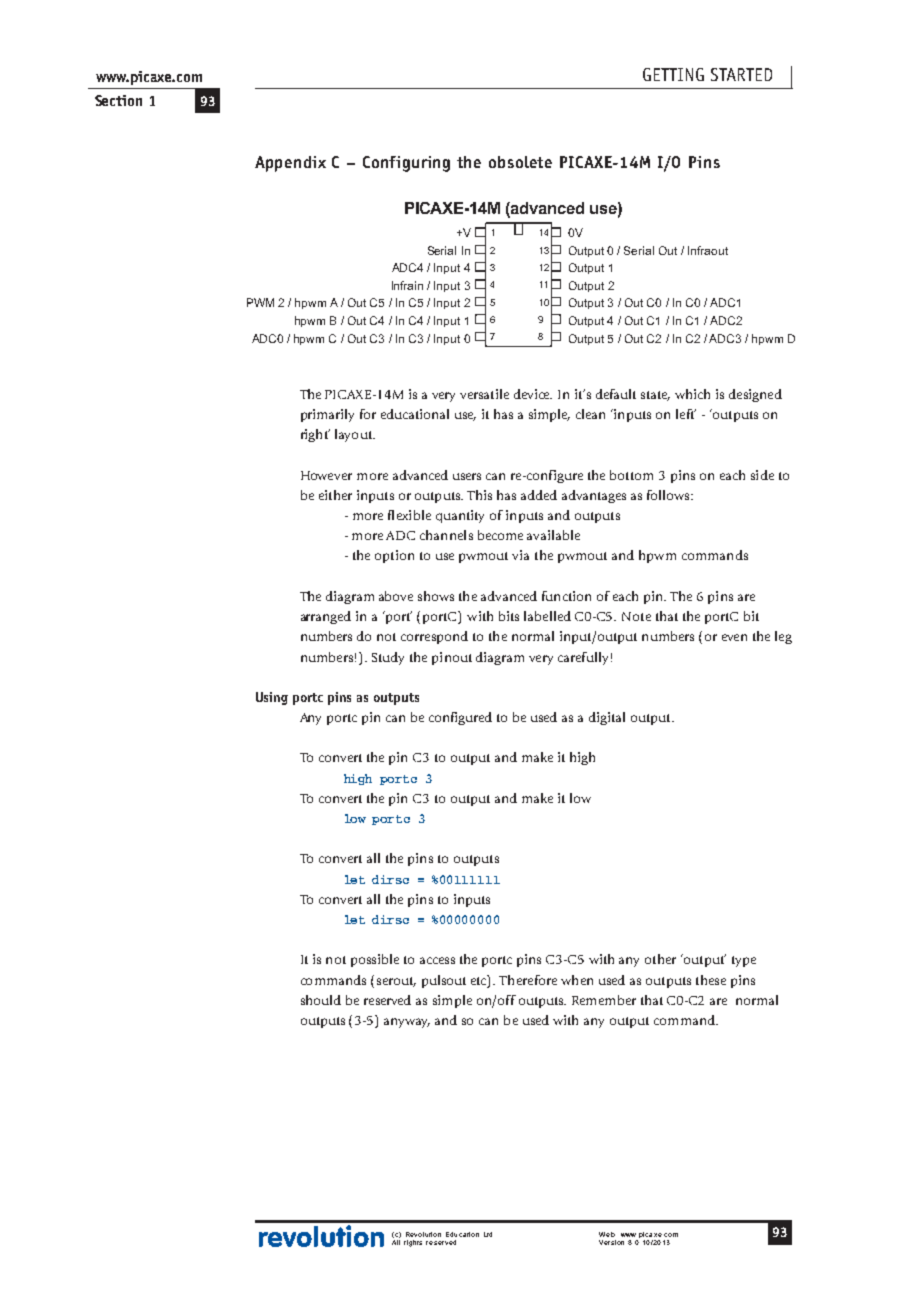 The width and height of the screenshot is (924, 1308). Describe the element at coordinates (636, 616) in the screenshot. I see `Note` at that location.
